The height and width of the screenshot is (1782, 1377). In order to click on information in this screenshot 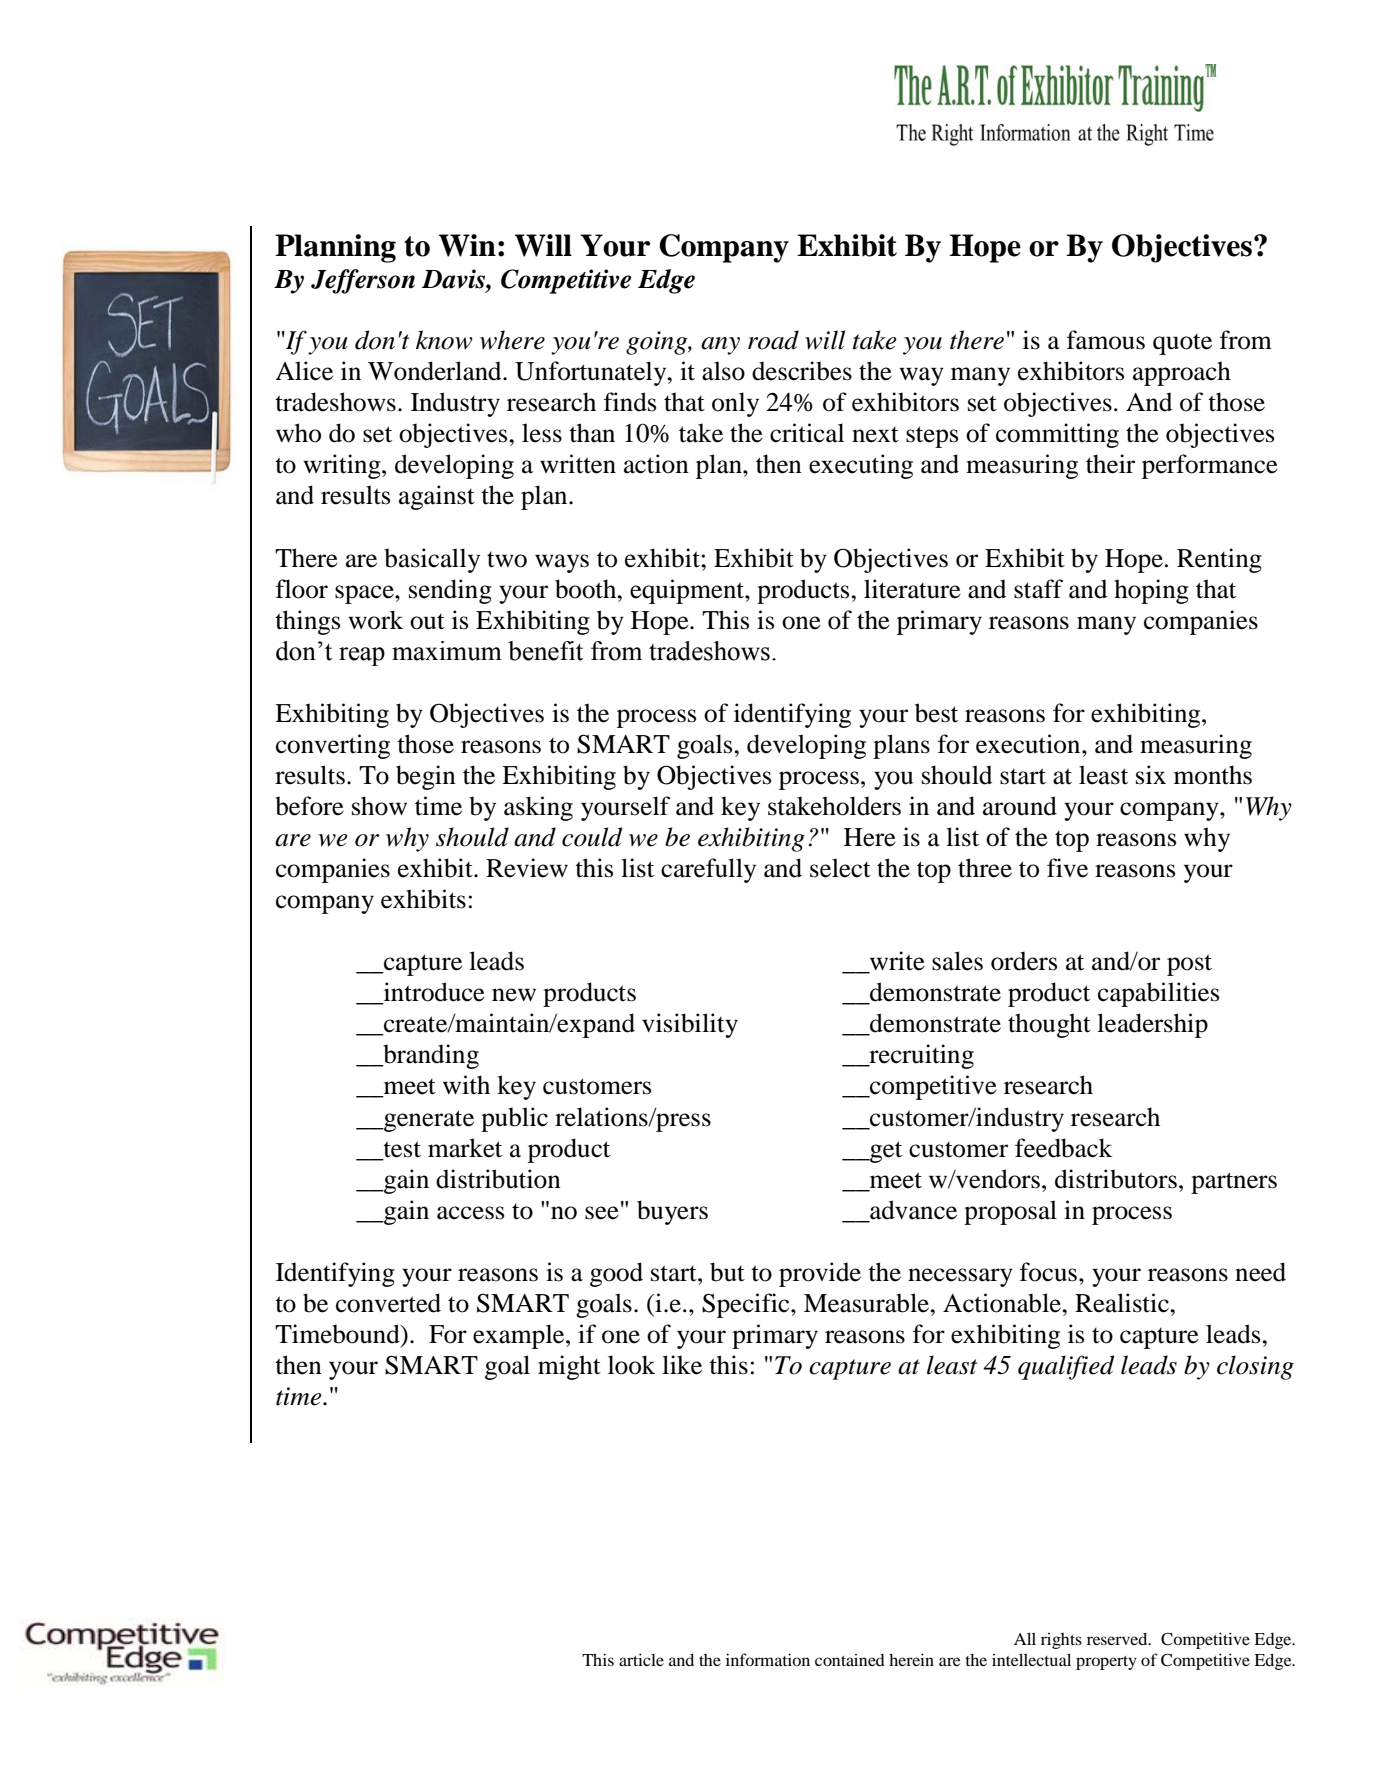, I will do `click(768, 1659)`.
